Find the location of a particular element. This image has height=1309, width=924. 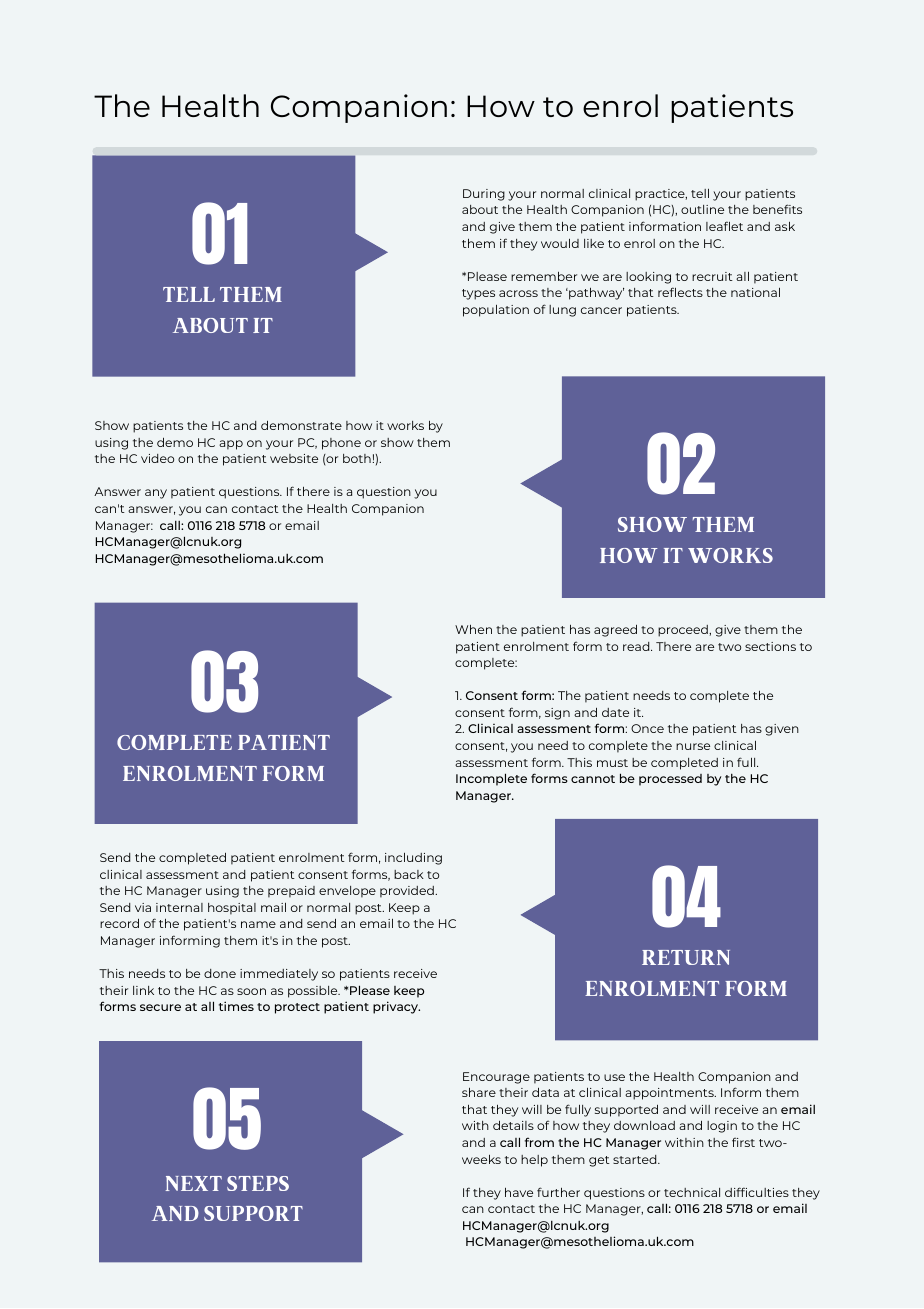

NEXT is located at coordinates (194, 1183).
